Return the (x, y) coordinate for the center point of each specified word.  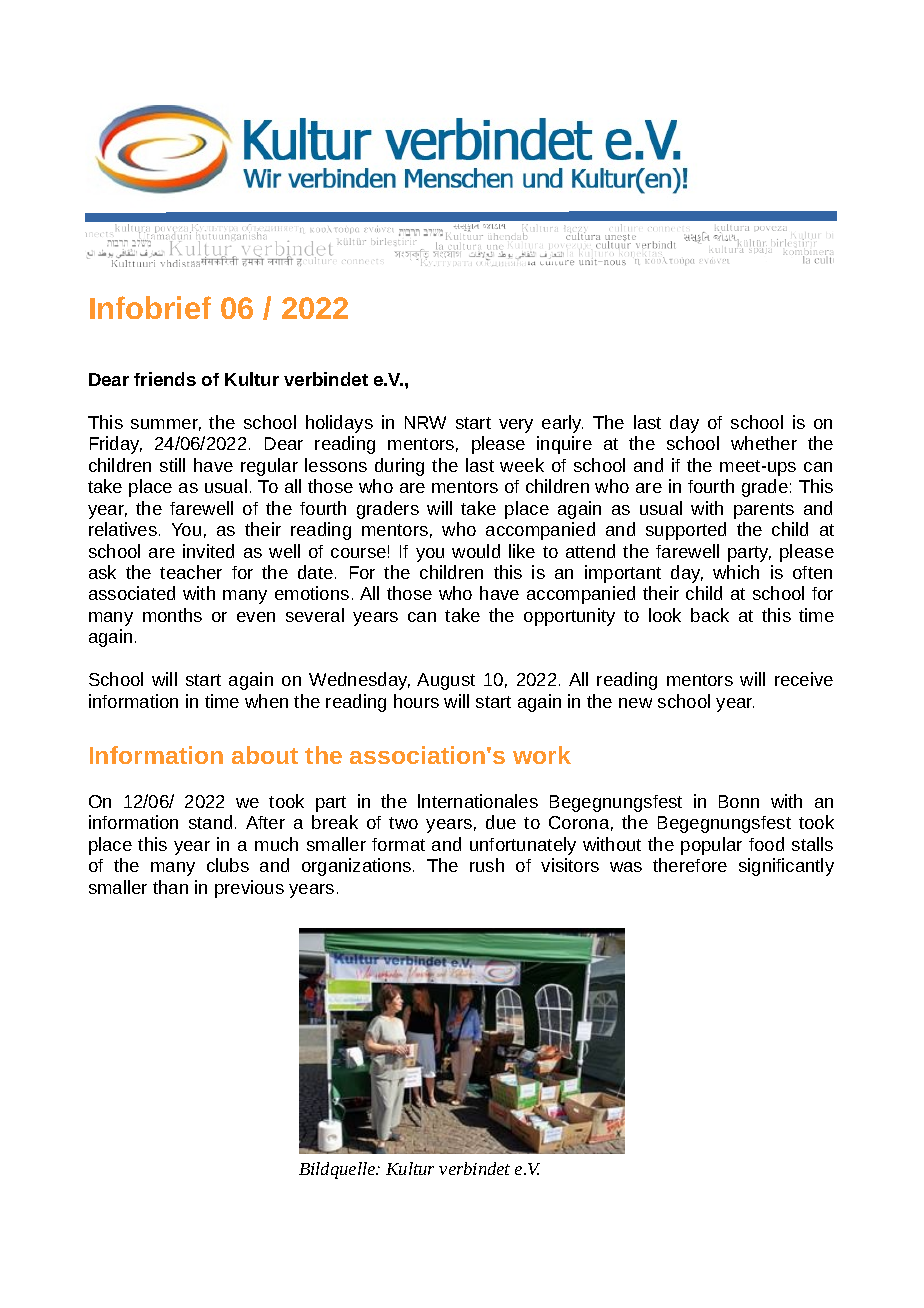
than (170, 887)
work (542, 755)
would (476, 551)
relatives (123, 529)
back (710, 615)
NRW (425, 422)
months (172, 615)
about (265, 755)
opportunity (569, 617)
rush (487, 865)
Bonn (739, 801)
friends (165, 379)
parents (764, 511)
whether (764, 443)
